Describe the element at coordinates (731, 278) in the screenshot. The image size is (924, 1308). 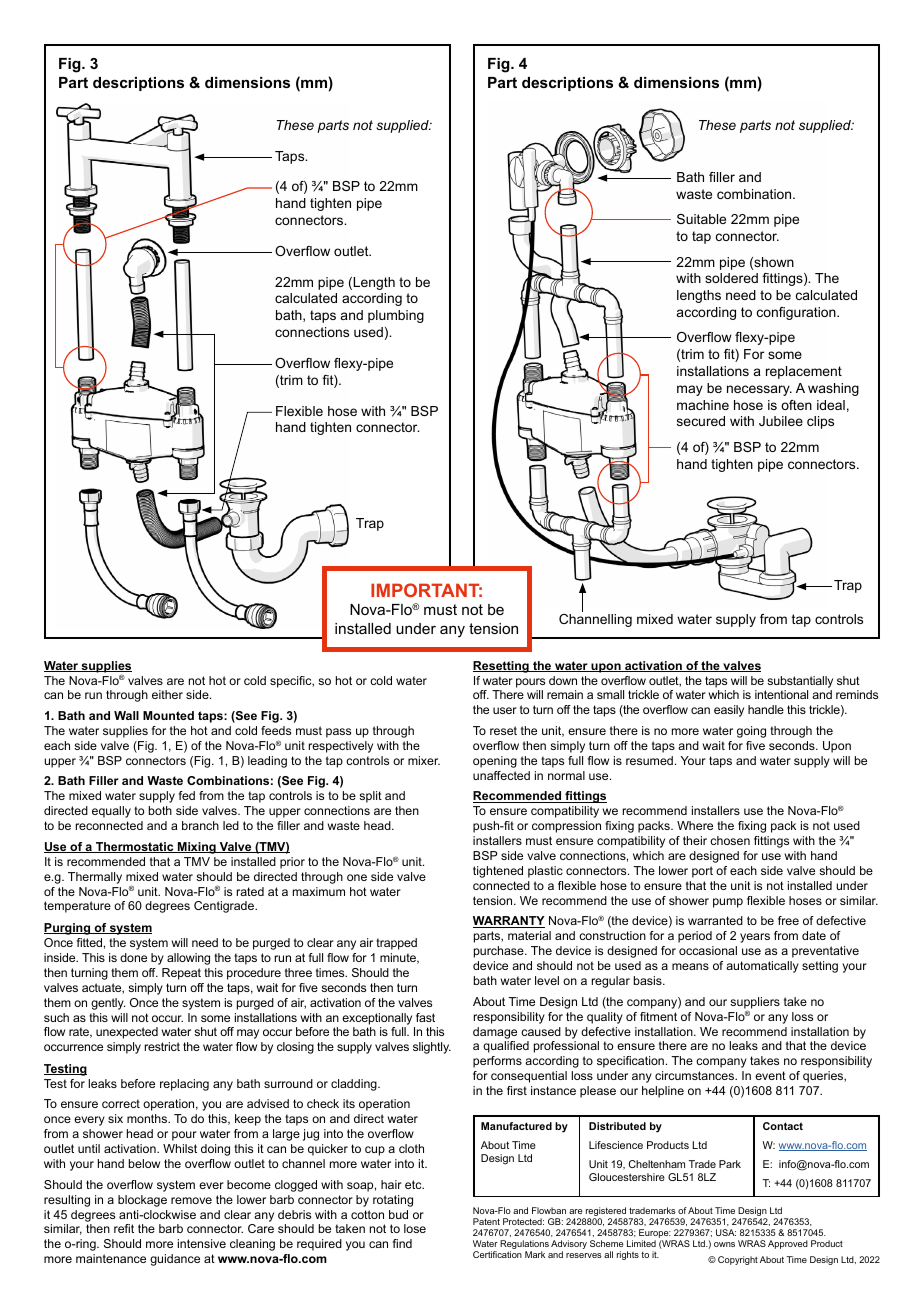
I see `soldered` at that location.
